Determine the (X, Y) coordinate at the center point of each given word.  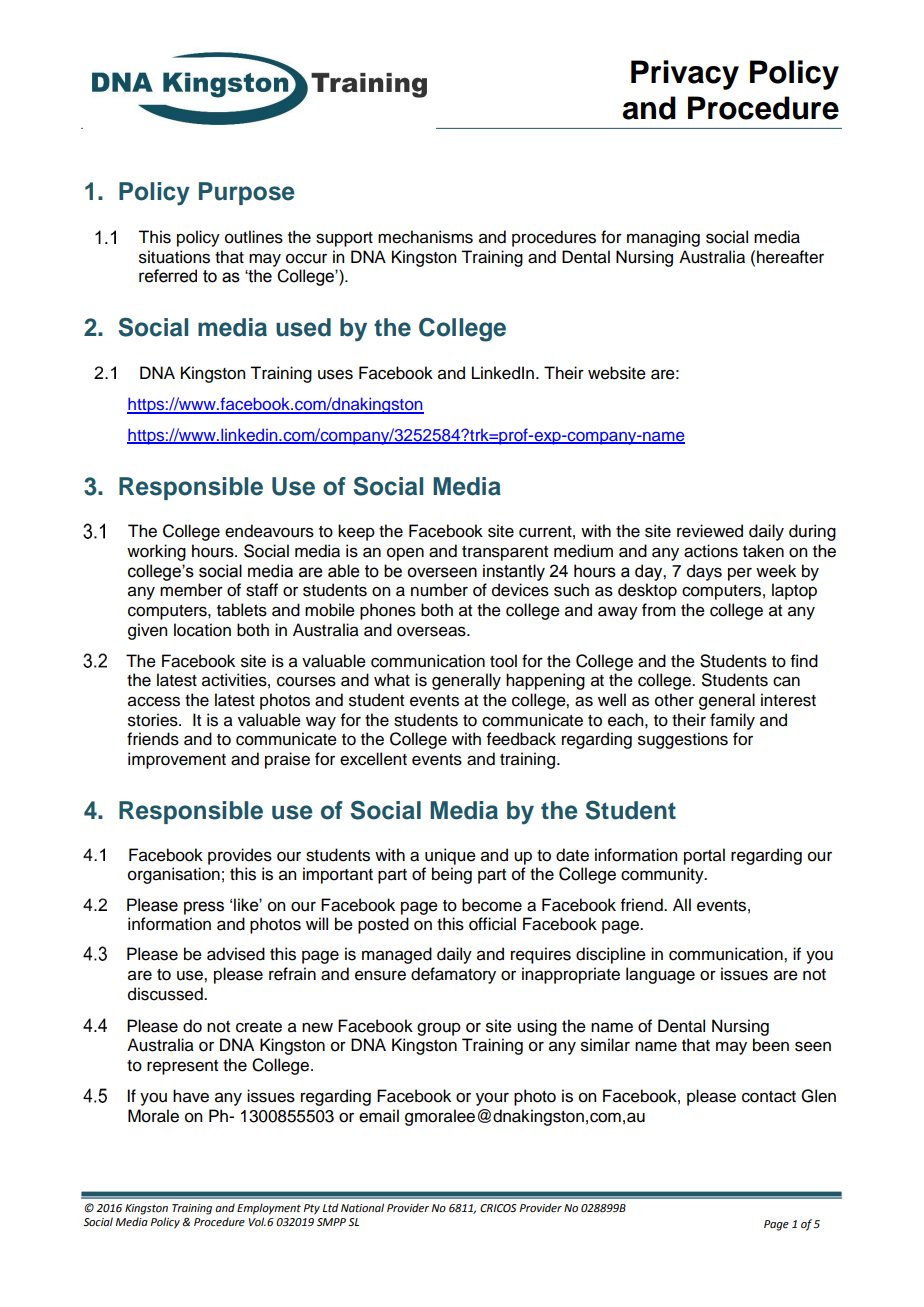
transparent (505, 553)
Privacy (685, 75)
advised (236, 954)
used (303, 327)
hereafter (790, 257)
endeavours (269, 531)
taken (763, 551)
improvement (177, 760)
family (732, 721)
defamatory (453, 975)
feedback (521, 739)
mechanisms (425, 237)
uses (335, 374)
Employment (269, 1209)
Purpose (247, 193)
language (660, 975)
